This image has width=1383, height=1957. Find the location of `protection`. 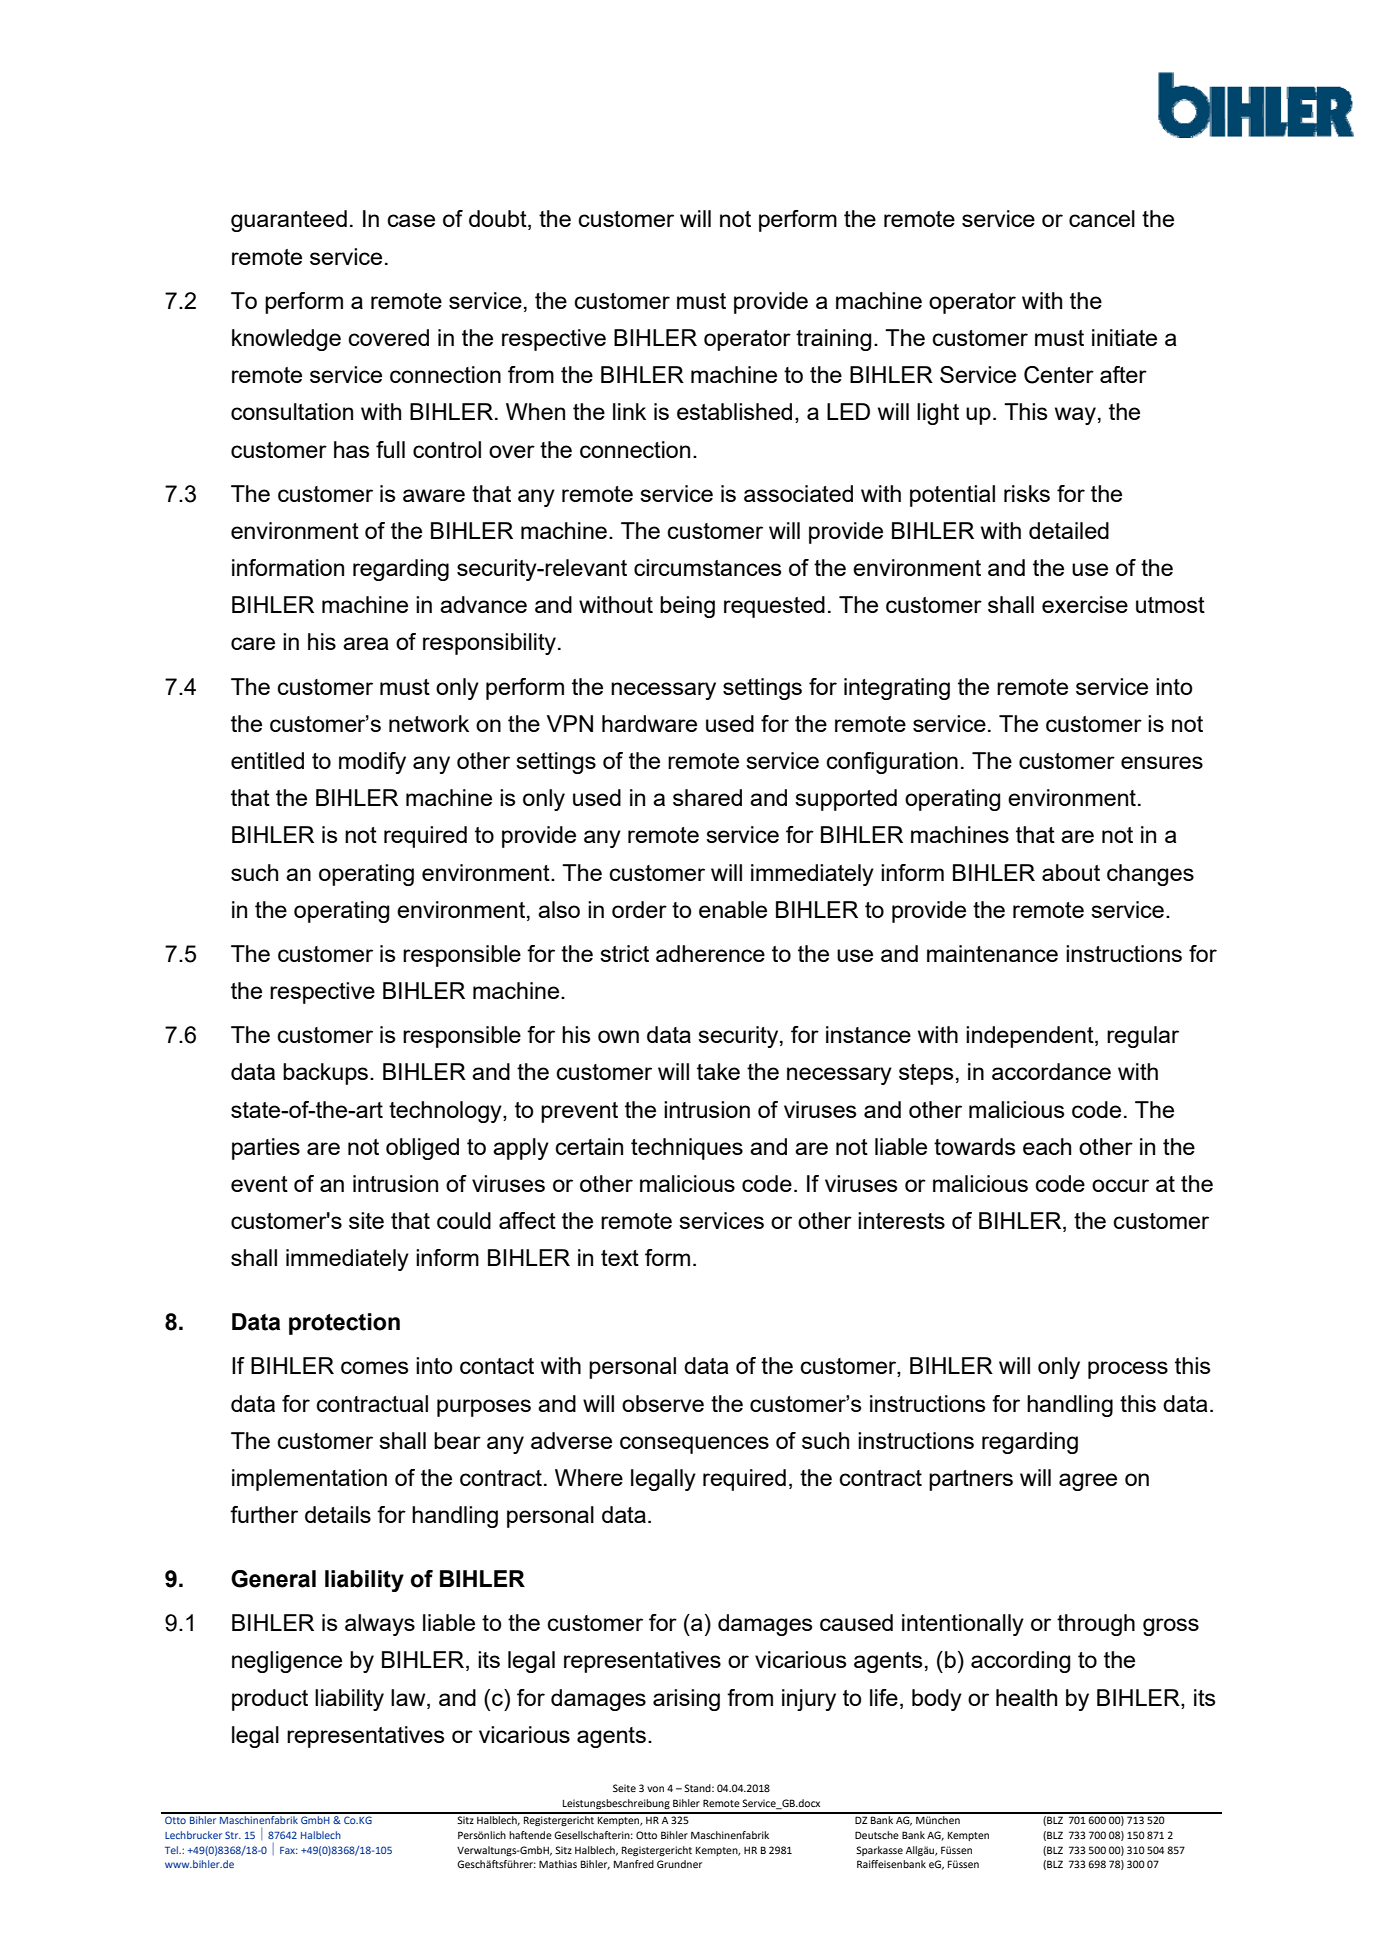

protection is located at coordinates (344, 1324).
